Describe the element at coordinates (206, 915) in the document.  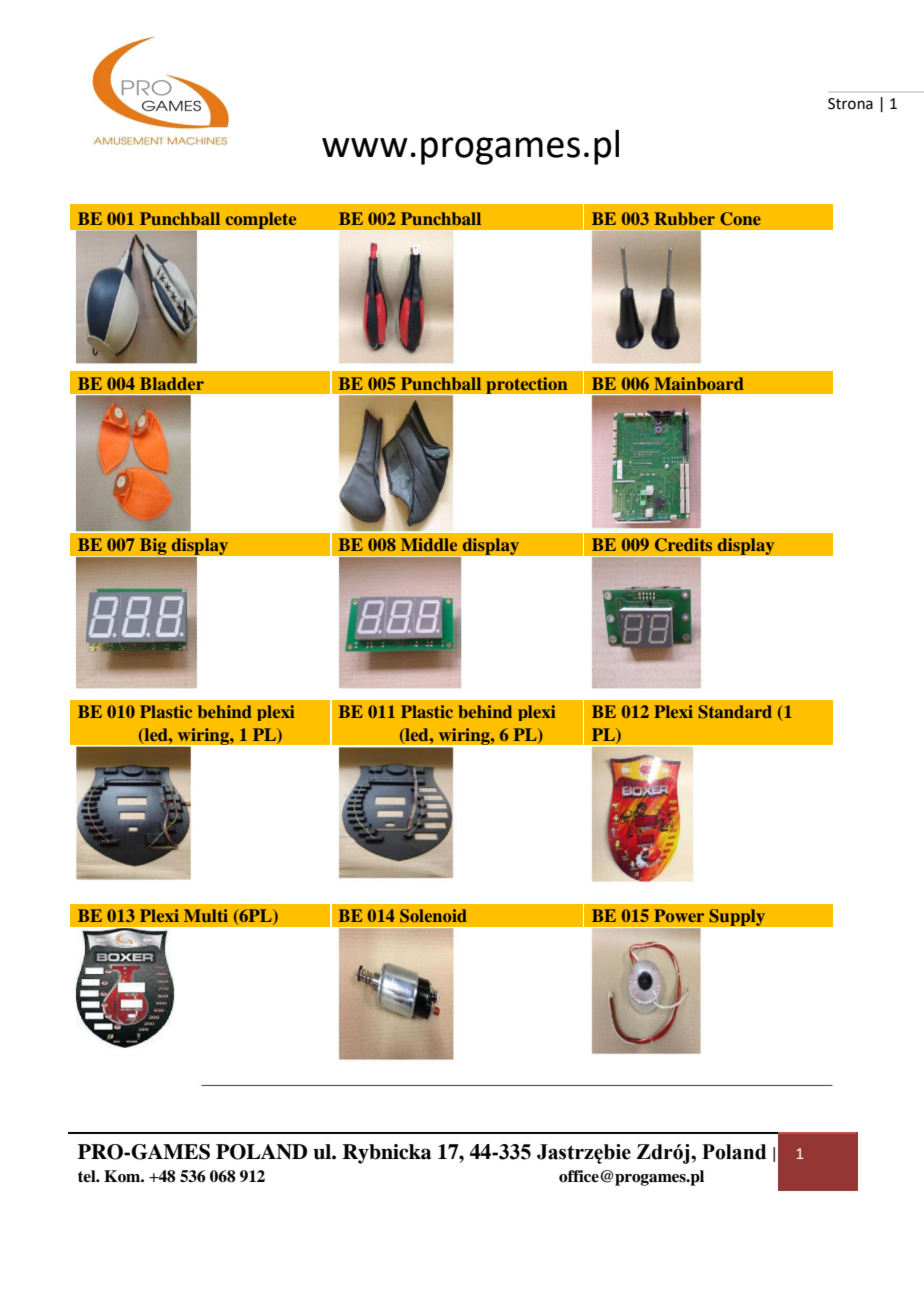
I see `Multi` at that location.
